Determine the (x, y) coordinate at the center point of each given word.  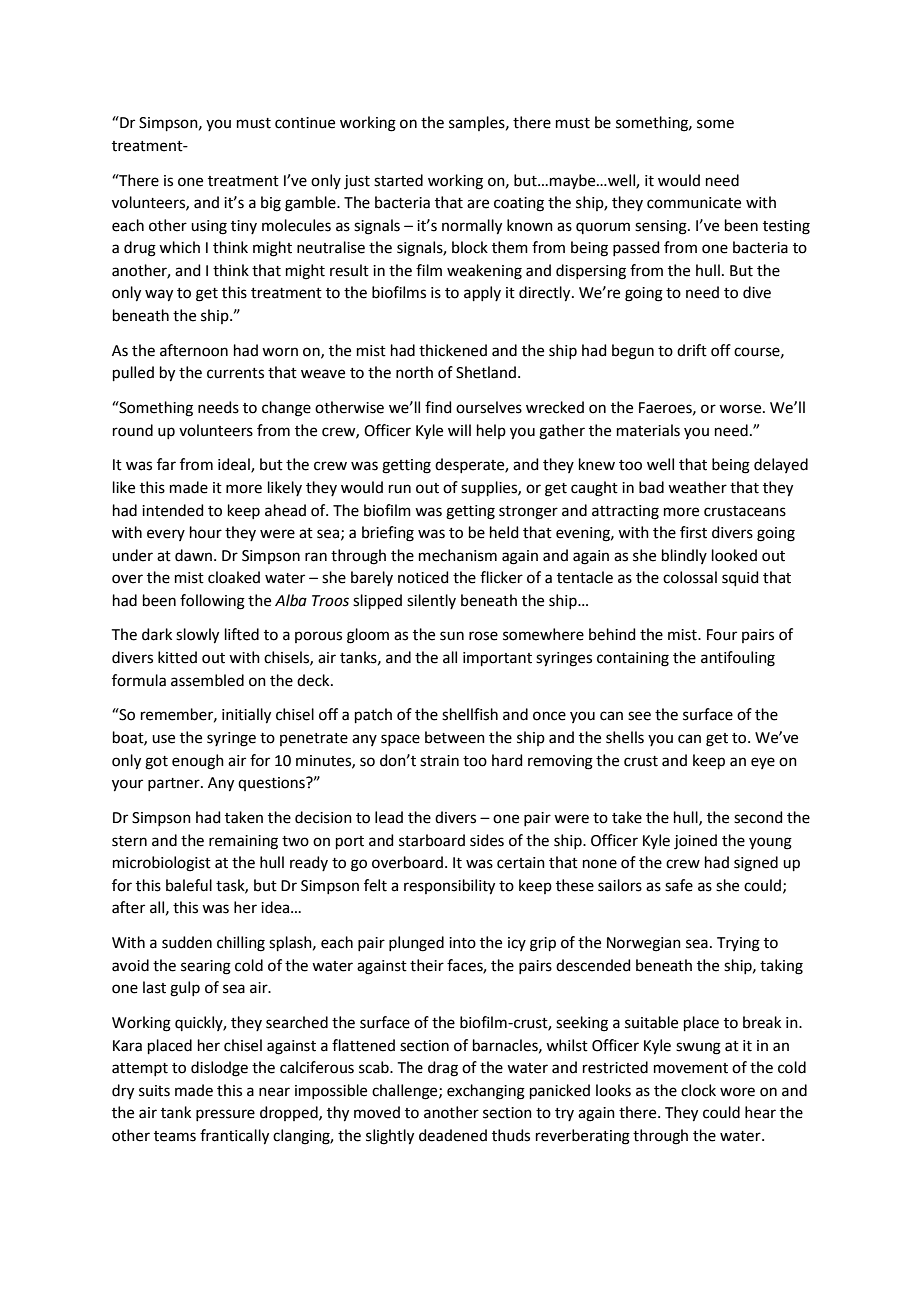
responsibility (449, 887)
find (438, 407)
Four (722, 635)
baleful (189, 885)
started (398, 180)
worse (741, 409)
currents (235, 373)
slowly (197, 636)
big (271, 204)
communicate (694, 203)
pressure (225, 1115)
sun (452, 636)
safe (679, 885)
